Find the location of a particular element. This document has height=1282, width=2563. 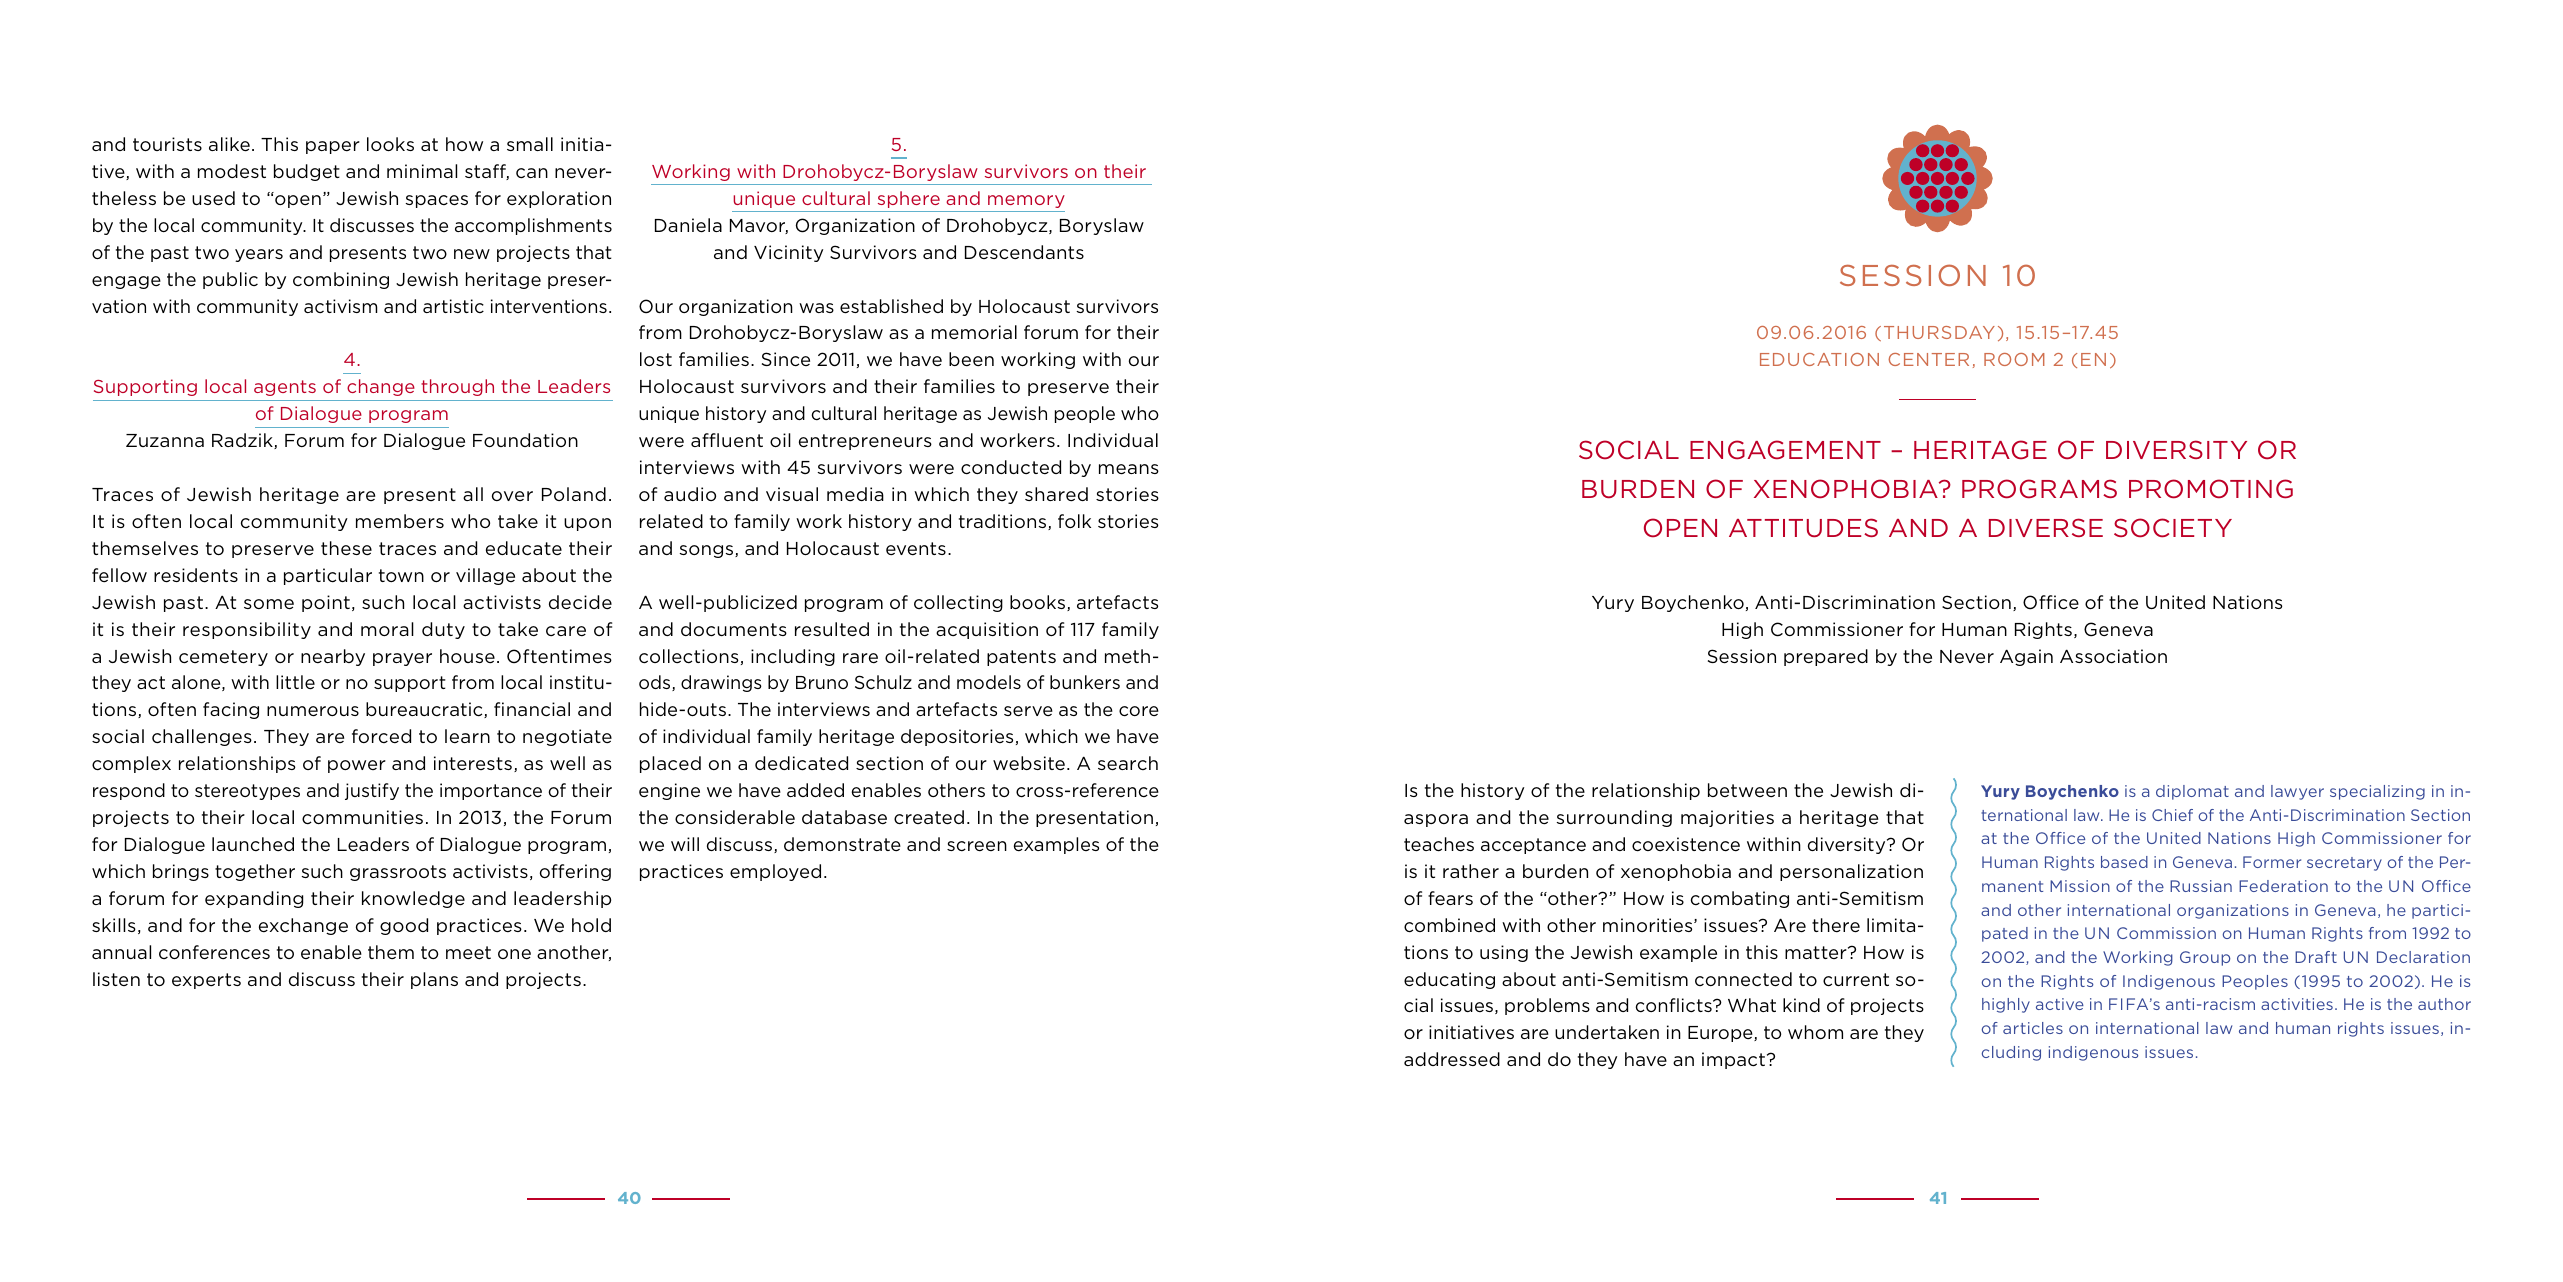

been is located at coordinates (971, 359).
